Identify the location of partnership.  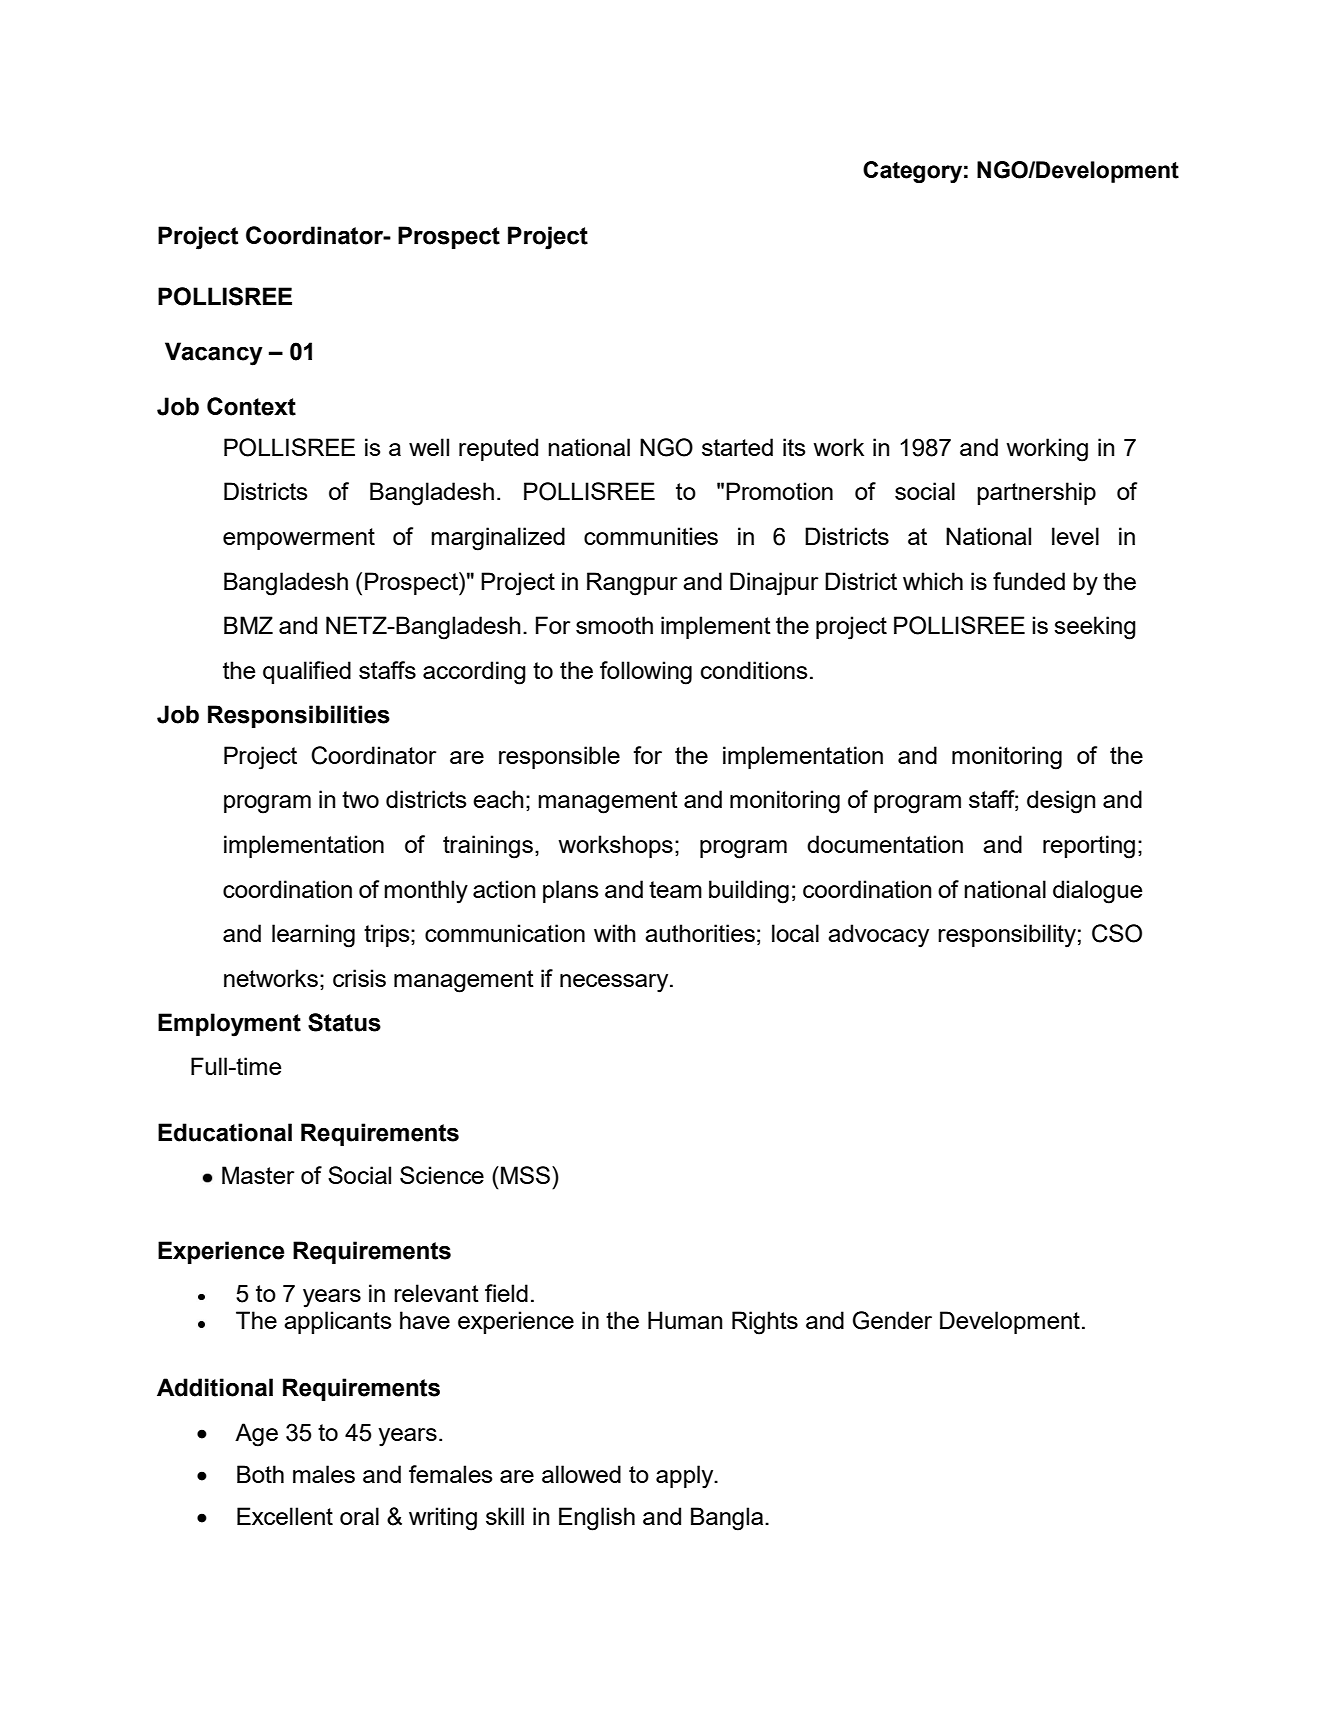
(1036, 493).
